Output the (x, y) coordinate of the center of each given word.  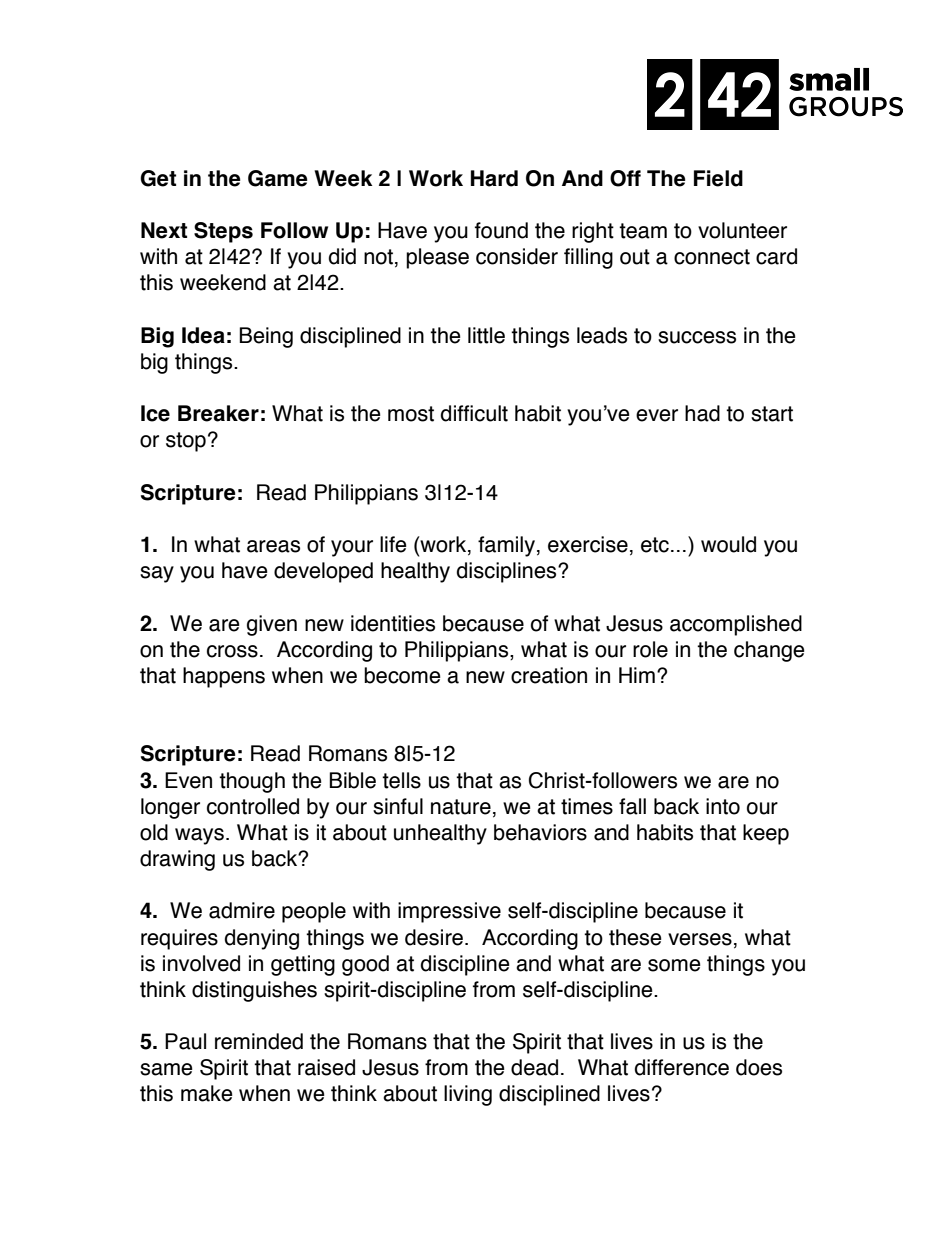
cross (232, 651)
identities (393, 623)
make (207, 1093)
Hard (494, 178)
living (468, 1095)
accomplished (736, 625)
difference (682, 1067)
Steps (223, 232)
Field (718, 178)
